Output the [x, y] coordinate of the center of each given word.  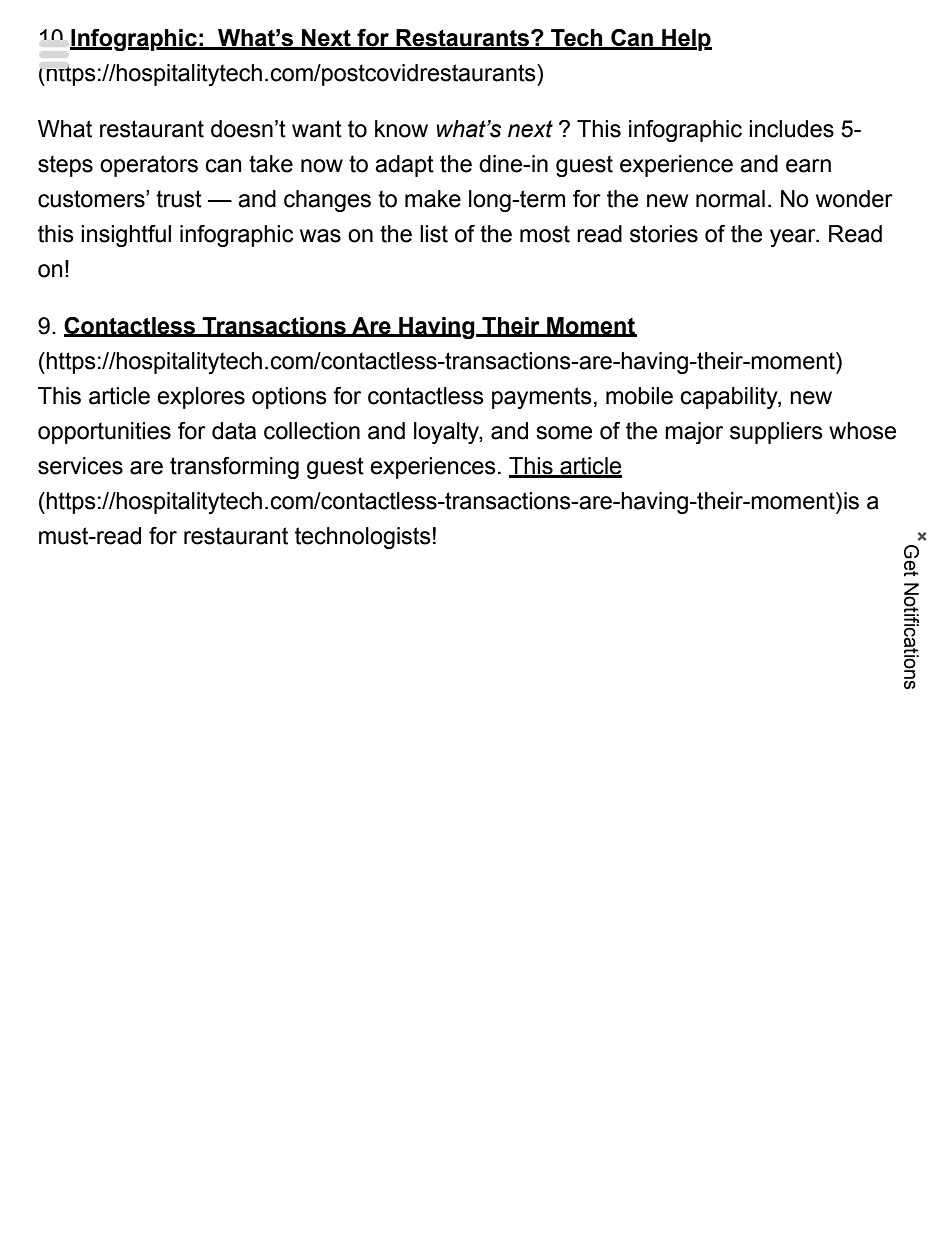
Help [686, 40]
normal [730, 199]
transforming [234, 468]
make [433, 199]
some [564, 433]
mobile [639, 396]
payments [542, 398]
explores [201, 398]
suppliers [776, 433]
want [317, 129]
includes [791, 129]
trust [179, 199]
